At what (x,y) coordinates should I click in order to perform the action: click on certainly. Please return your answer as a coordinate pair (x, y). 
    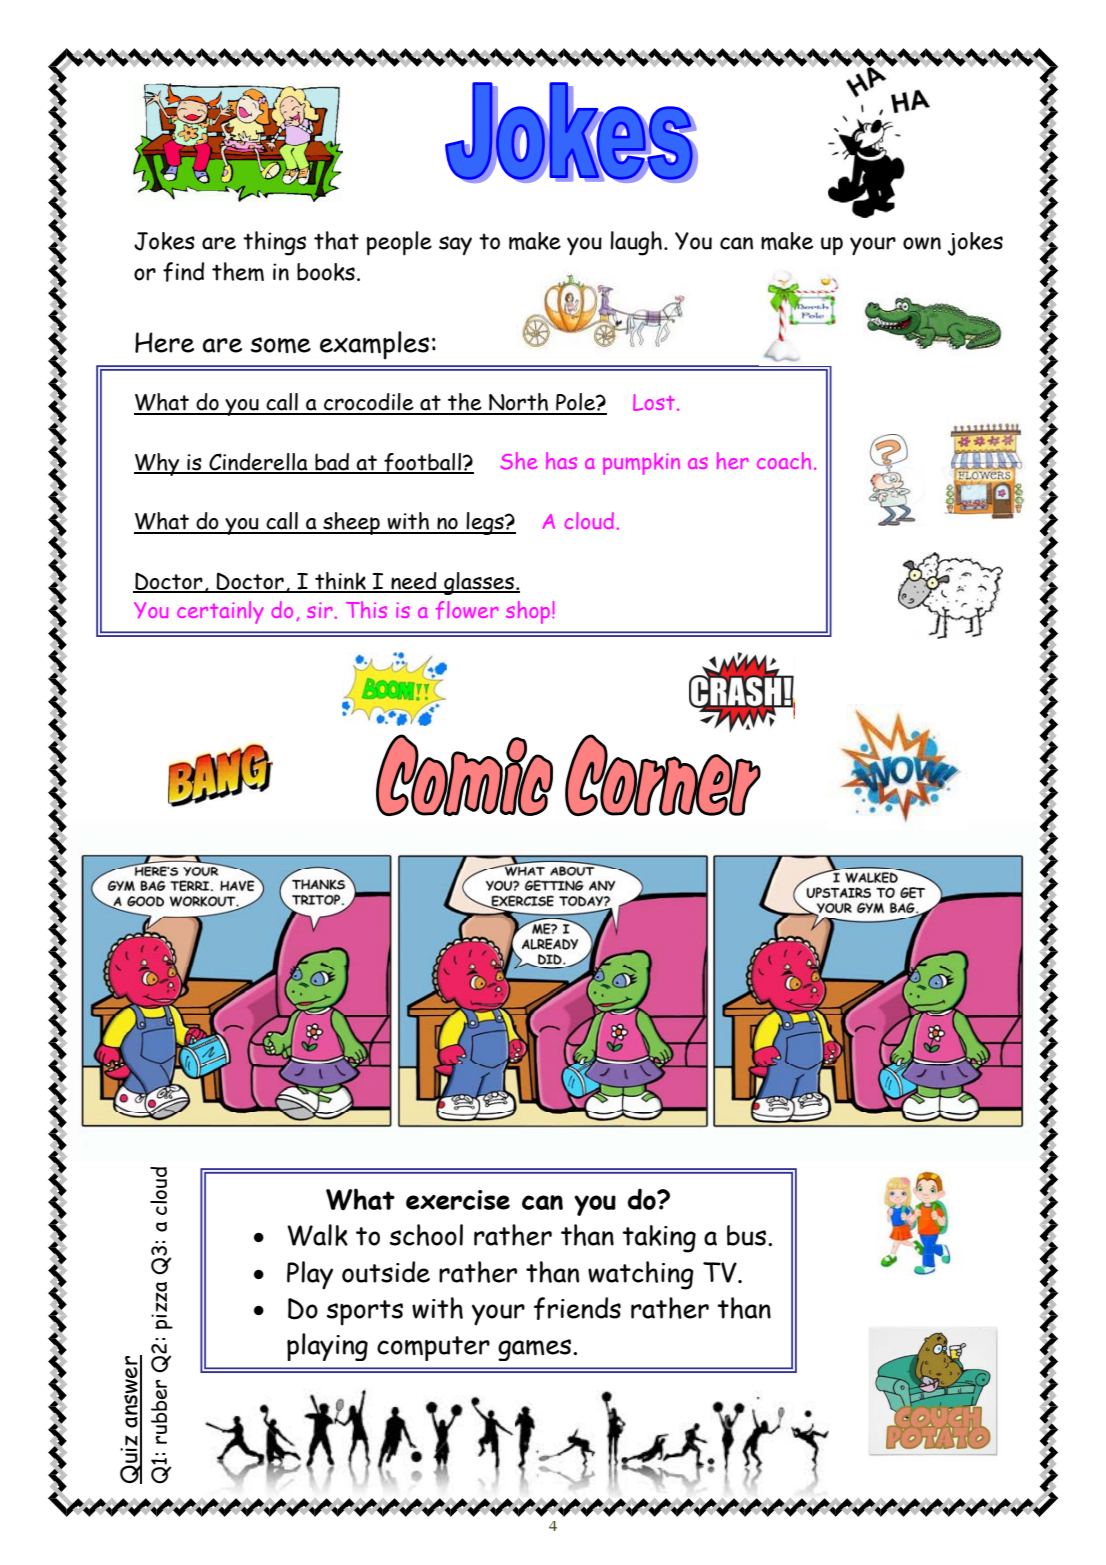
    Looking at the image, I should click on (220, 612).
